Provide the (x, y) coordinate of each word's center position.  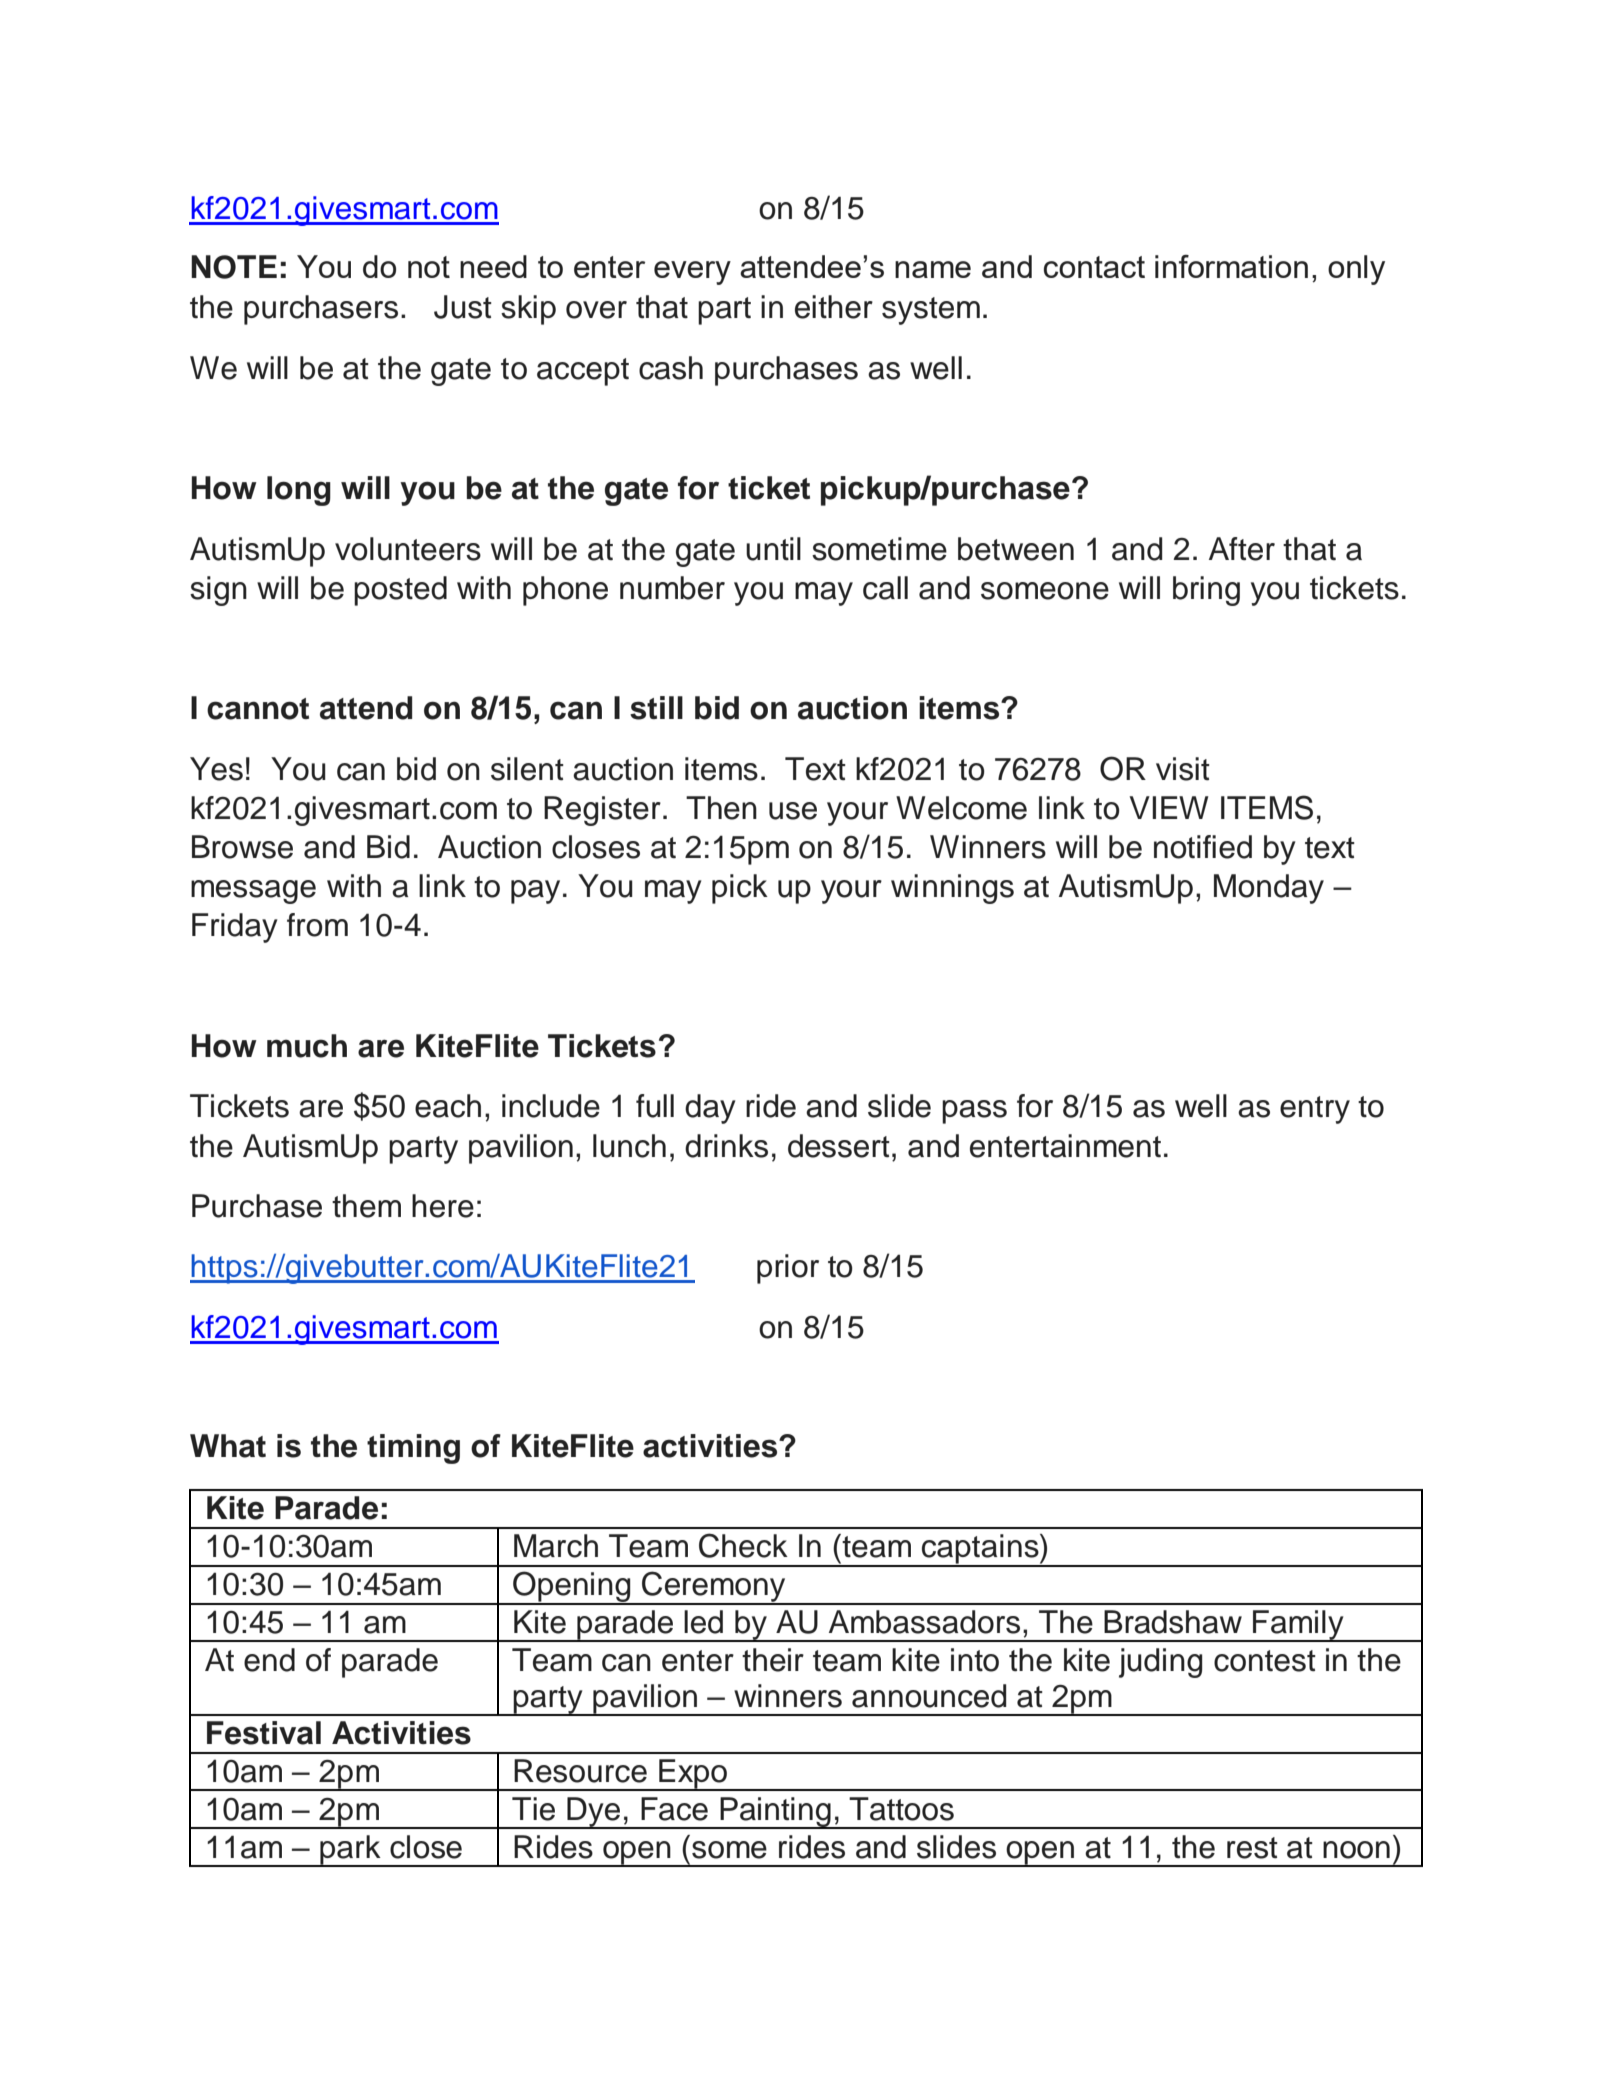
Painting (775, 1813)
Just (463, 307)
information (1231, 266)
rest (1252, 1848)
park (350, 1851)
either (834, 307)
